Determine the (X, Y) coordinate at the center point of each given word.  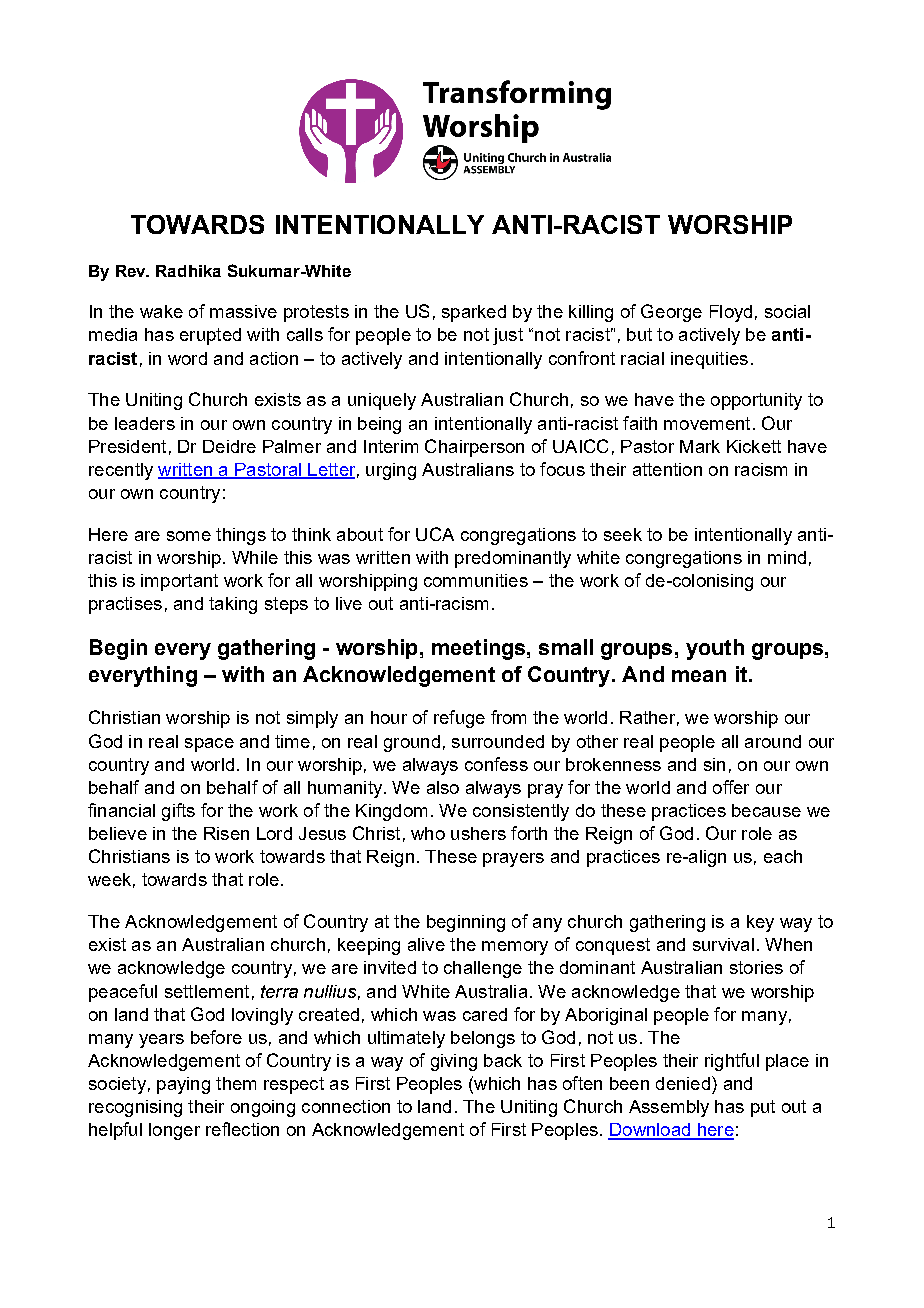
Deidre (229, 446)
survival (723, 944)
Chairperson (474, 448)
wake (161, 311)
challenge (483, 969)
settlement (207, 991)
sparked (474, 313)
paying (183, 1085)
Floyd (731, 313)
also (443, 787)
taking (233, 605)
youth (715, 649)
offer (731, 787)
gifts (178, 812)
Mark (700, 446)
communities (476, 580)
